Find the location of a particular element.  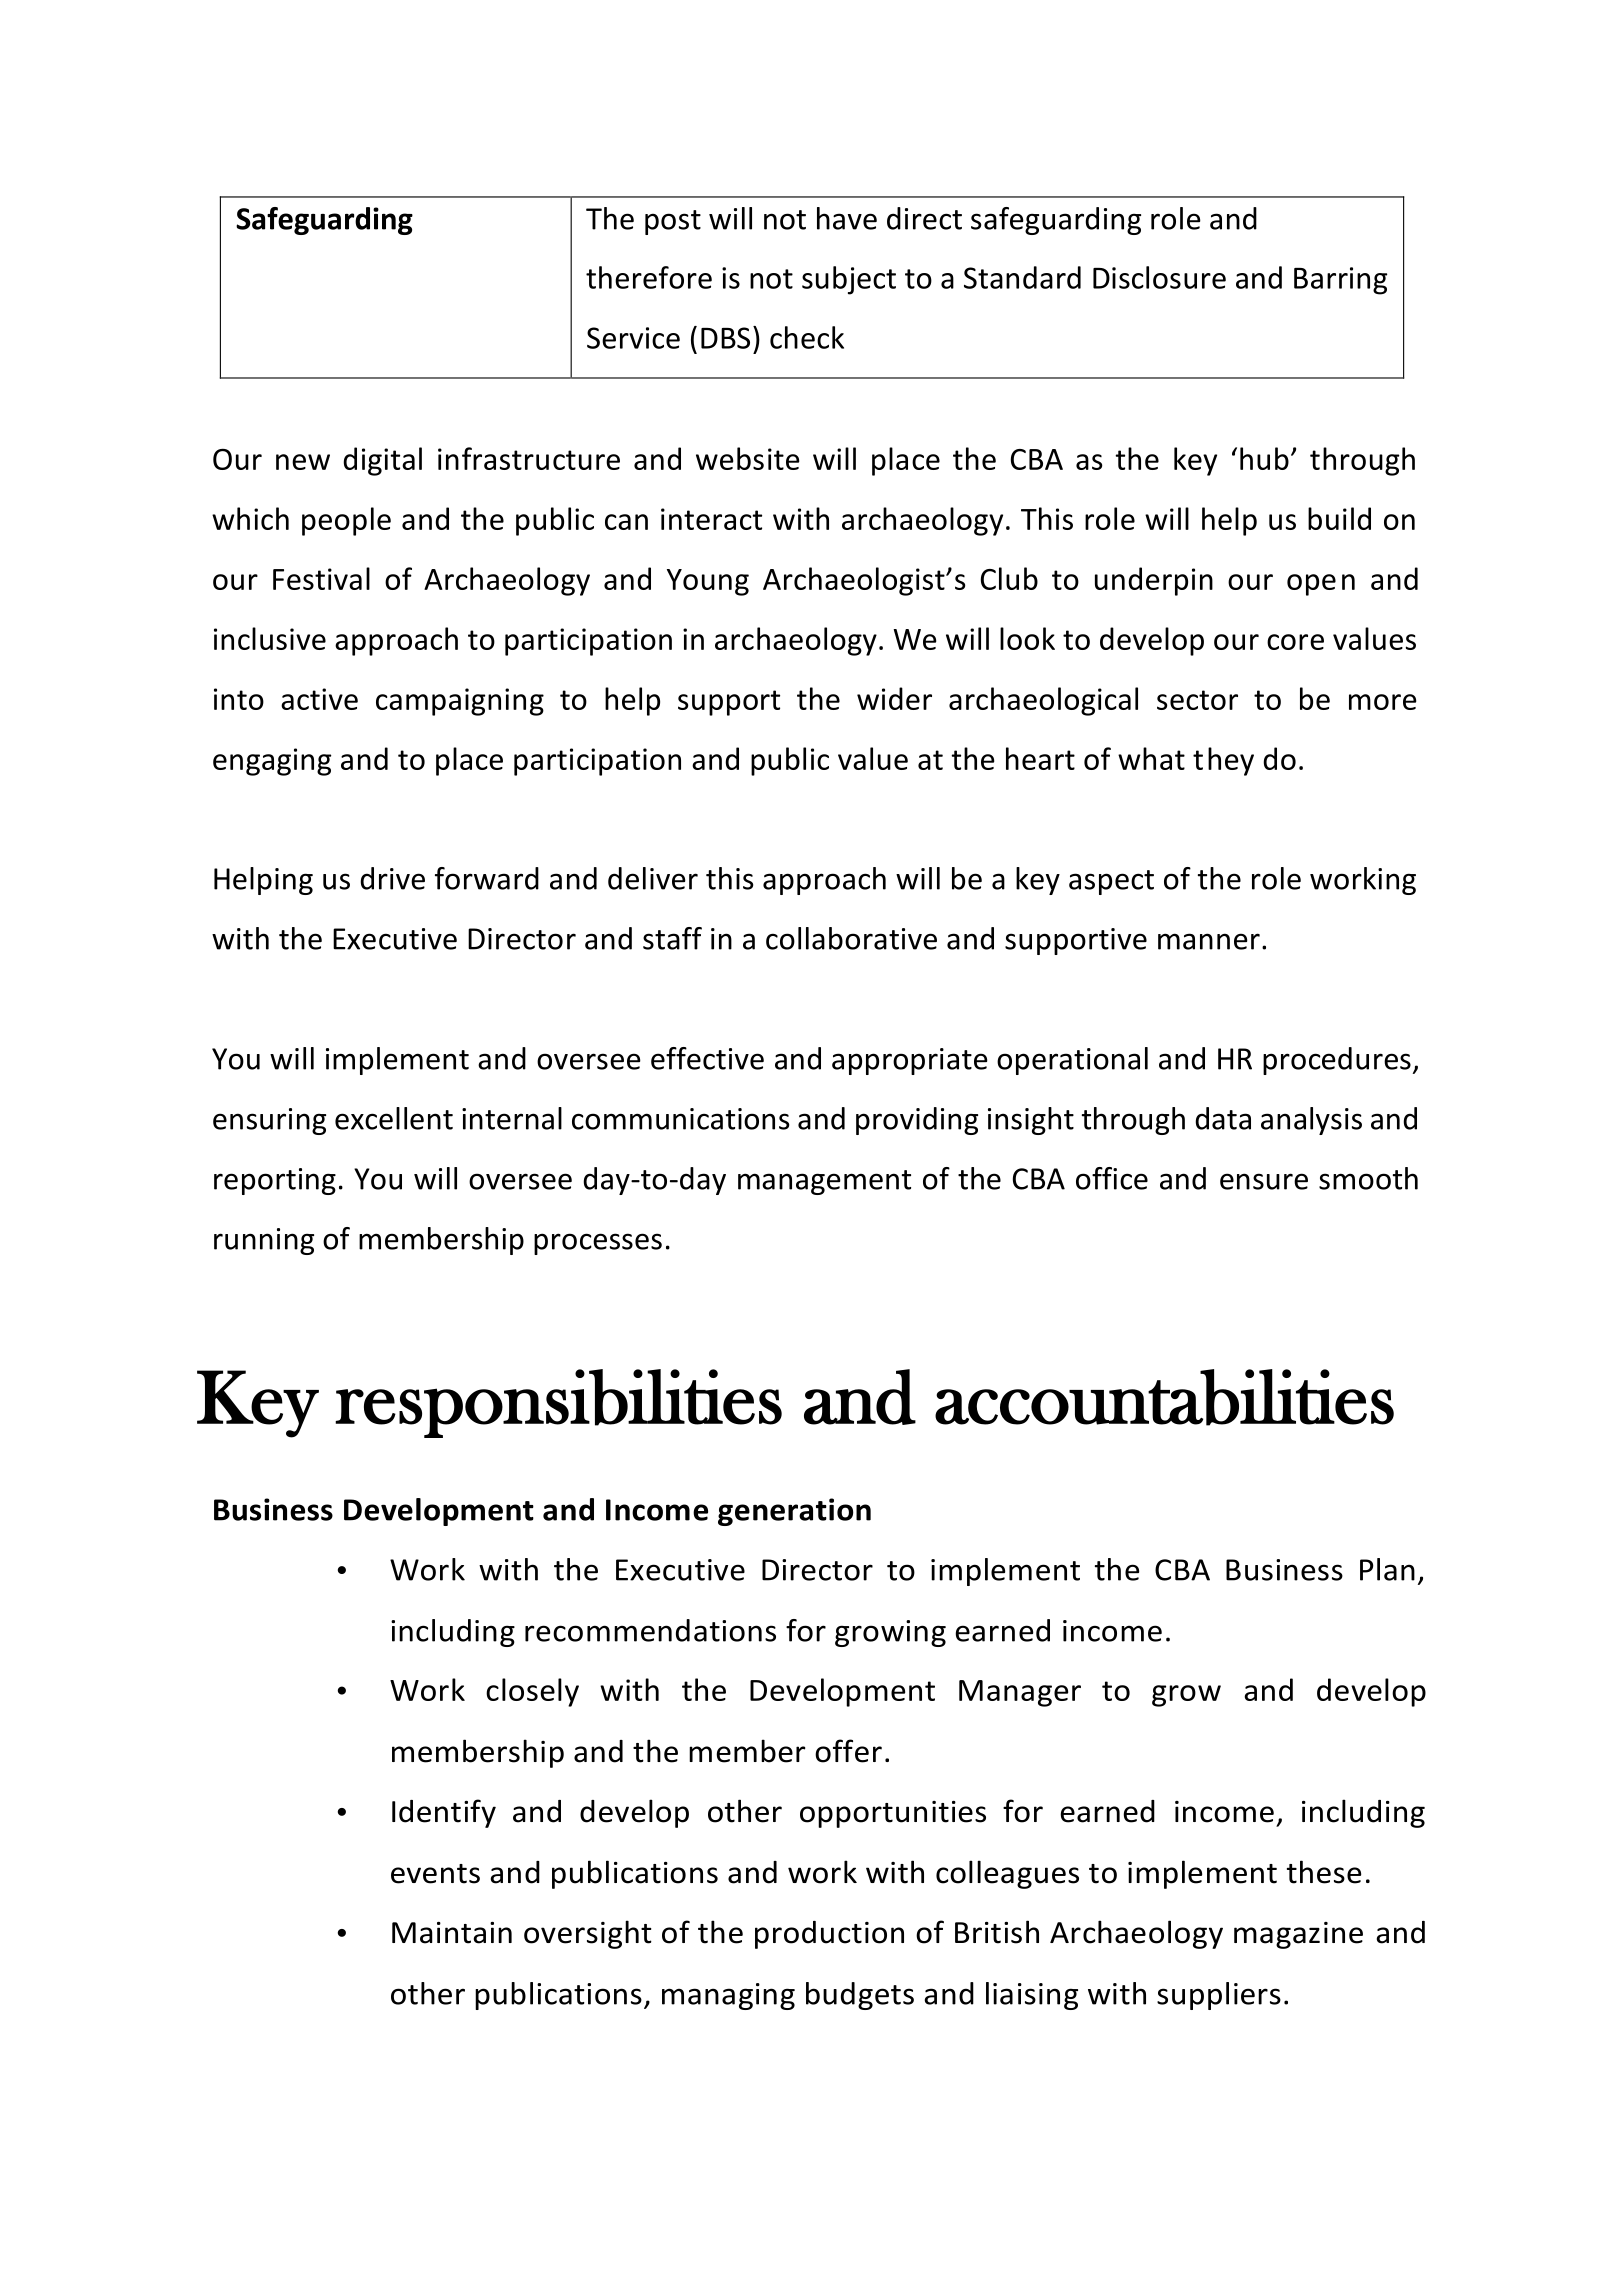

Maintain is located at coordinates (452, 1933).
